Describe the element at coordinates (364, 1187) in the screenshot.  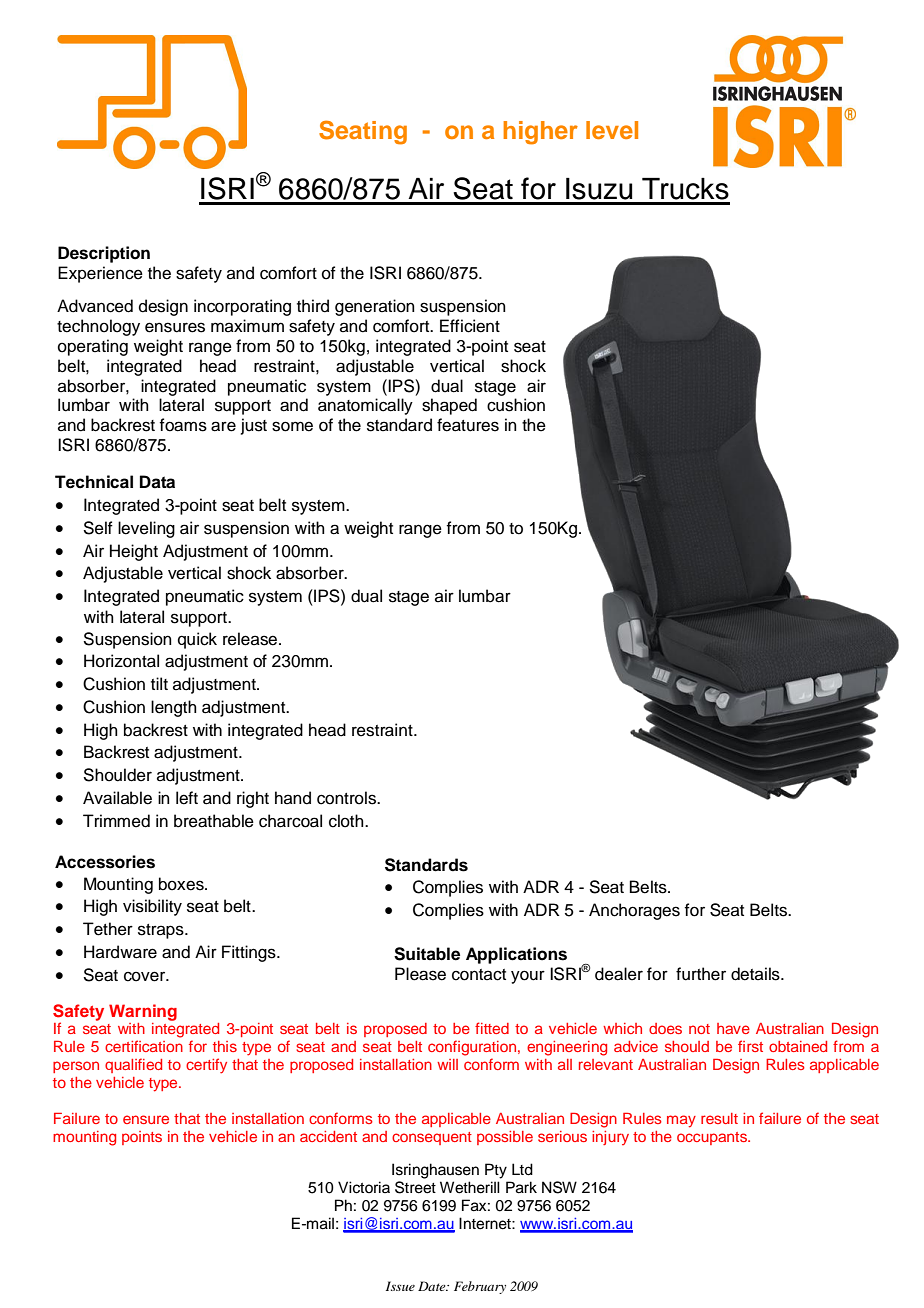
I see `Victoria` at that location.
